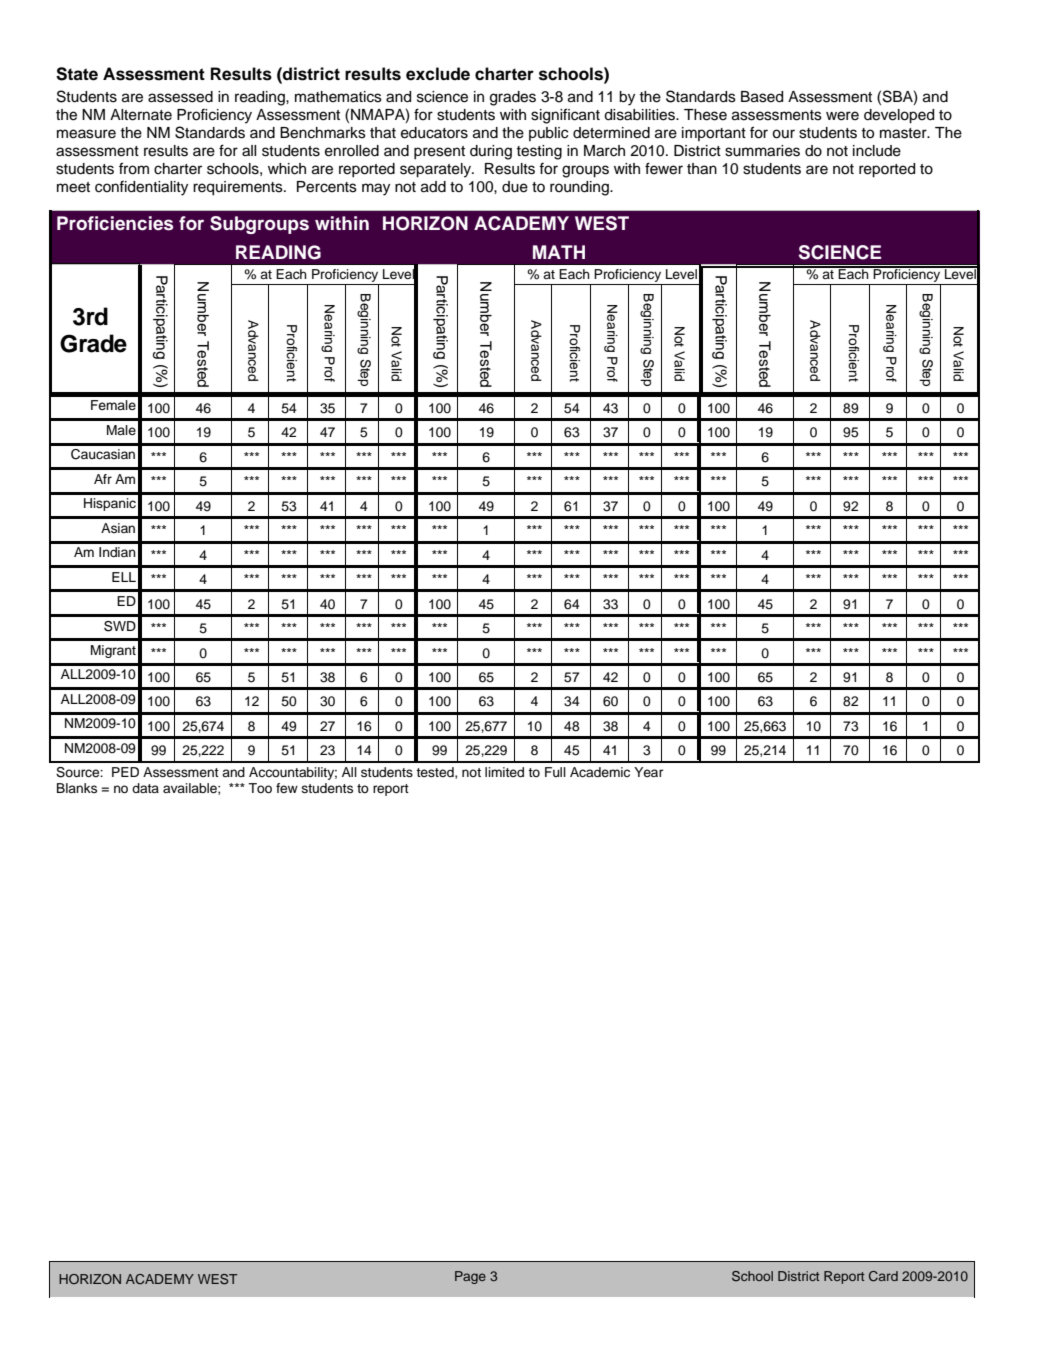  Describe the element at coordinates (124, 577) in the page. I see `ELL` at that location.
